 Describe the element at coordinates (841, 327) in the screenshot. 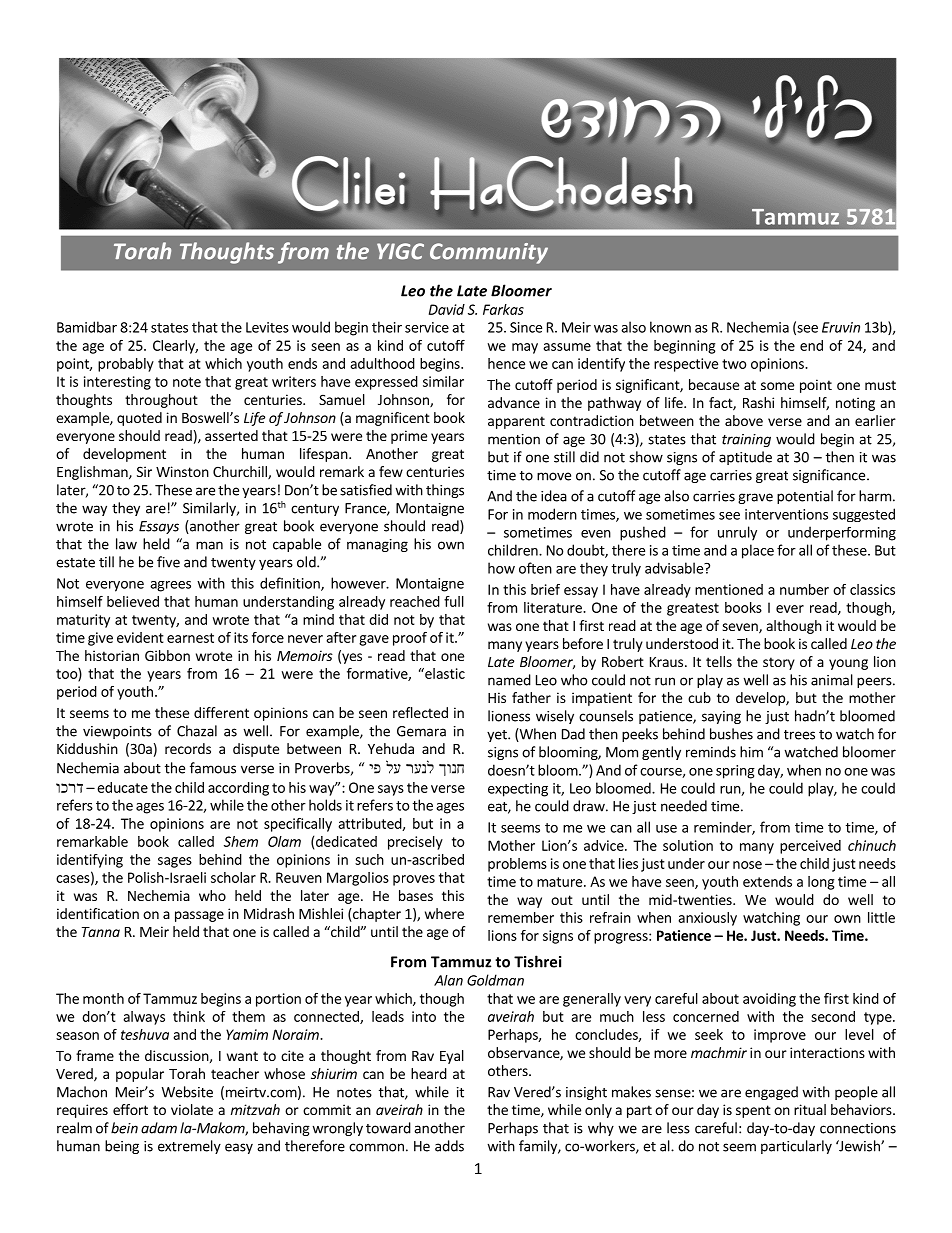

I see `Eruvin` at that location.
